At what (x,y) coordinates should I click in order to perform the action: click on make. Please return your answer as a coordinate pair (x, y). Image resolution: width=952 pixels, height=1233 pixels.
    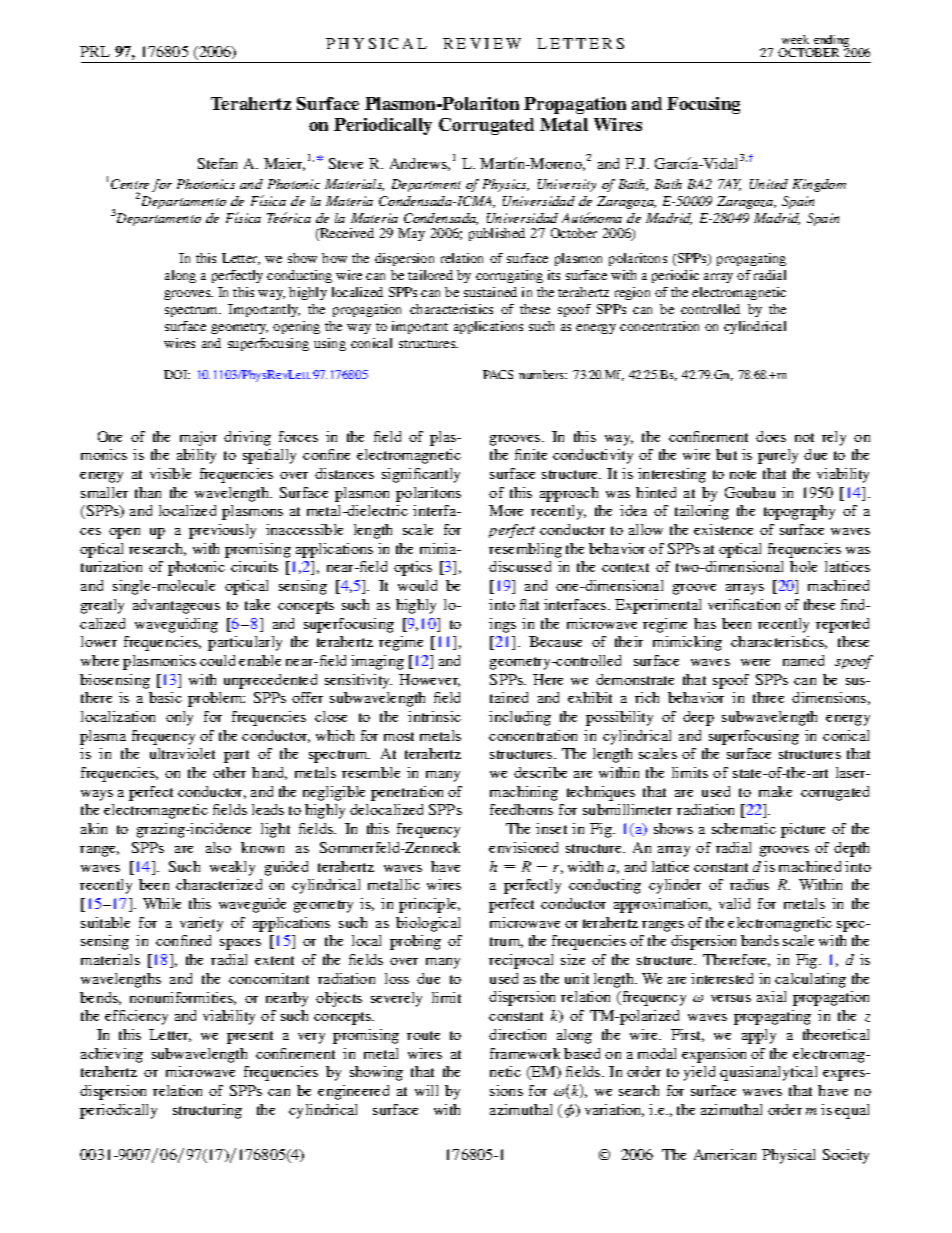
    Looking at the image, I should click on (775, 791).
